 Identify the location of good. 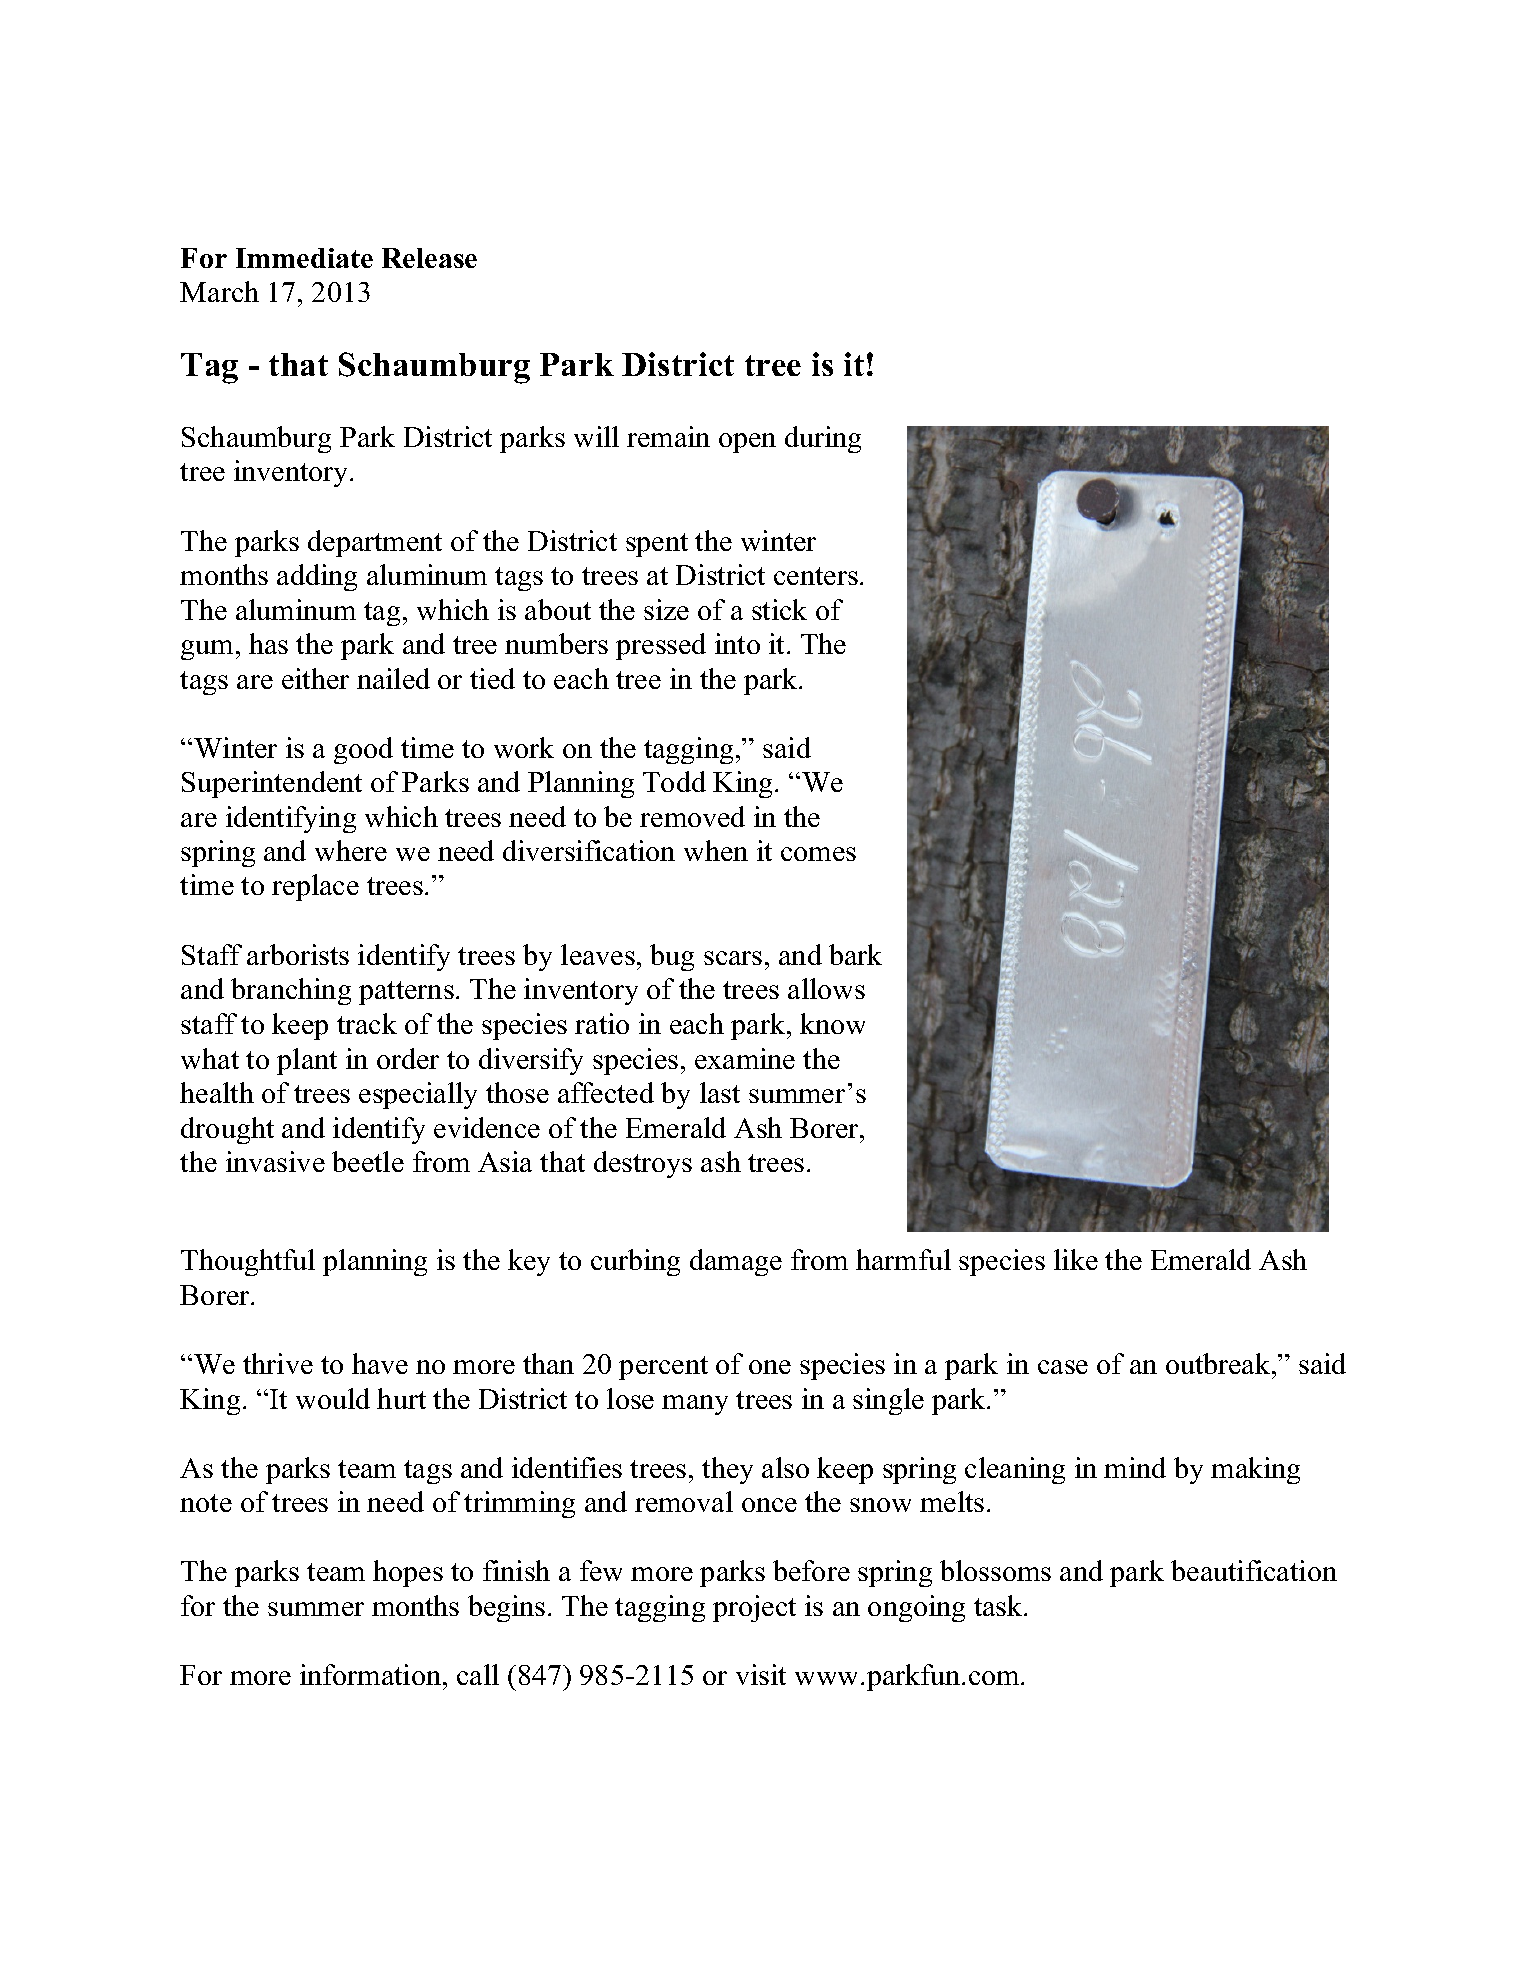
(363, 750).
